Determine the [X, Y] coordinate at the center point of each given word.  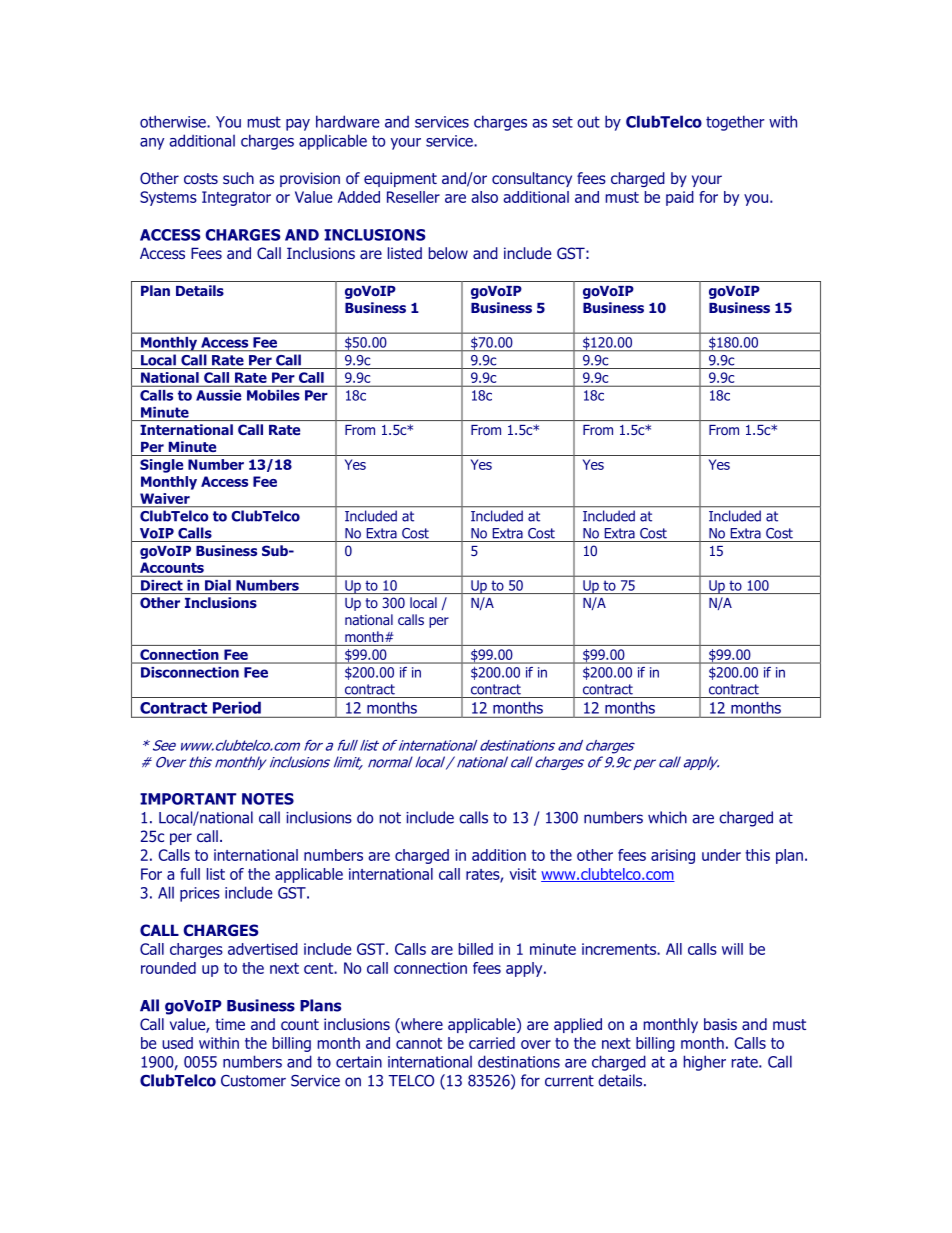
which [667, 817]
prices [200, 894]
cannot [419, 1043]
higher [705, 1063]
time [230, 1024]
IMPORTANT [188, 799]
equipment [400, 179]
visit [522, 874]
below [448, 253]
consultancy [532, 179]
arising [673, 856]
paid [680, 198]
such [238, 178]
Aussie [218, 395]
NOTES [268, 799]
